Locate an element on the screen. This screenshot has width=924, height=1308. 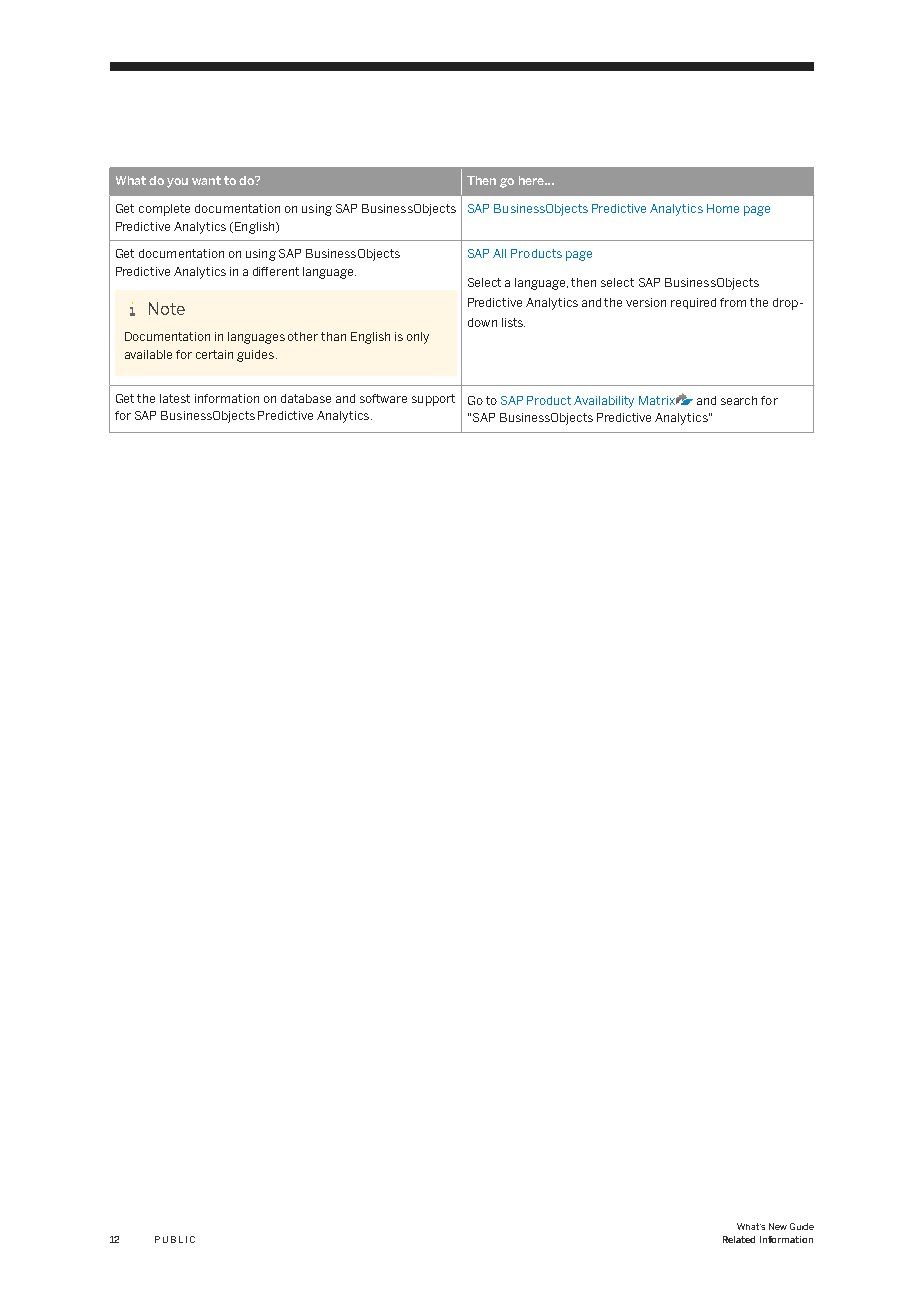
All is located at coordinates (499, 253).
